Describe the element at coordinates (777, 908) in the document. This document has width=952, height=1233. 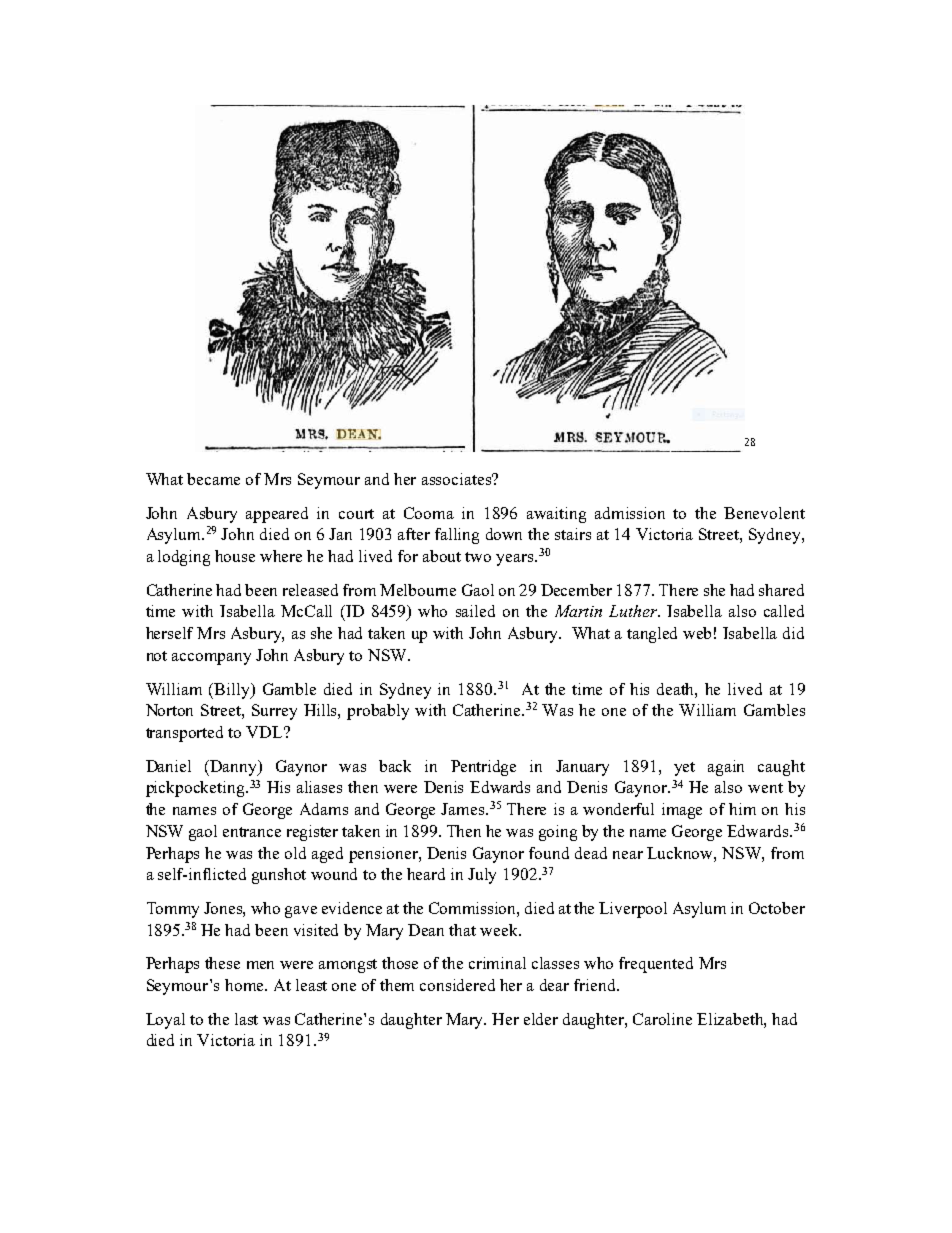
I see `October` at that location.
